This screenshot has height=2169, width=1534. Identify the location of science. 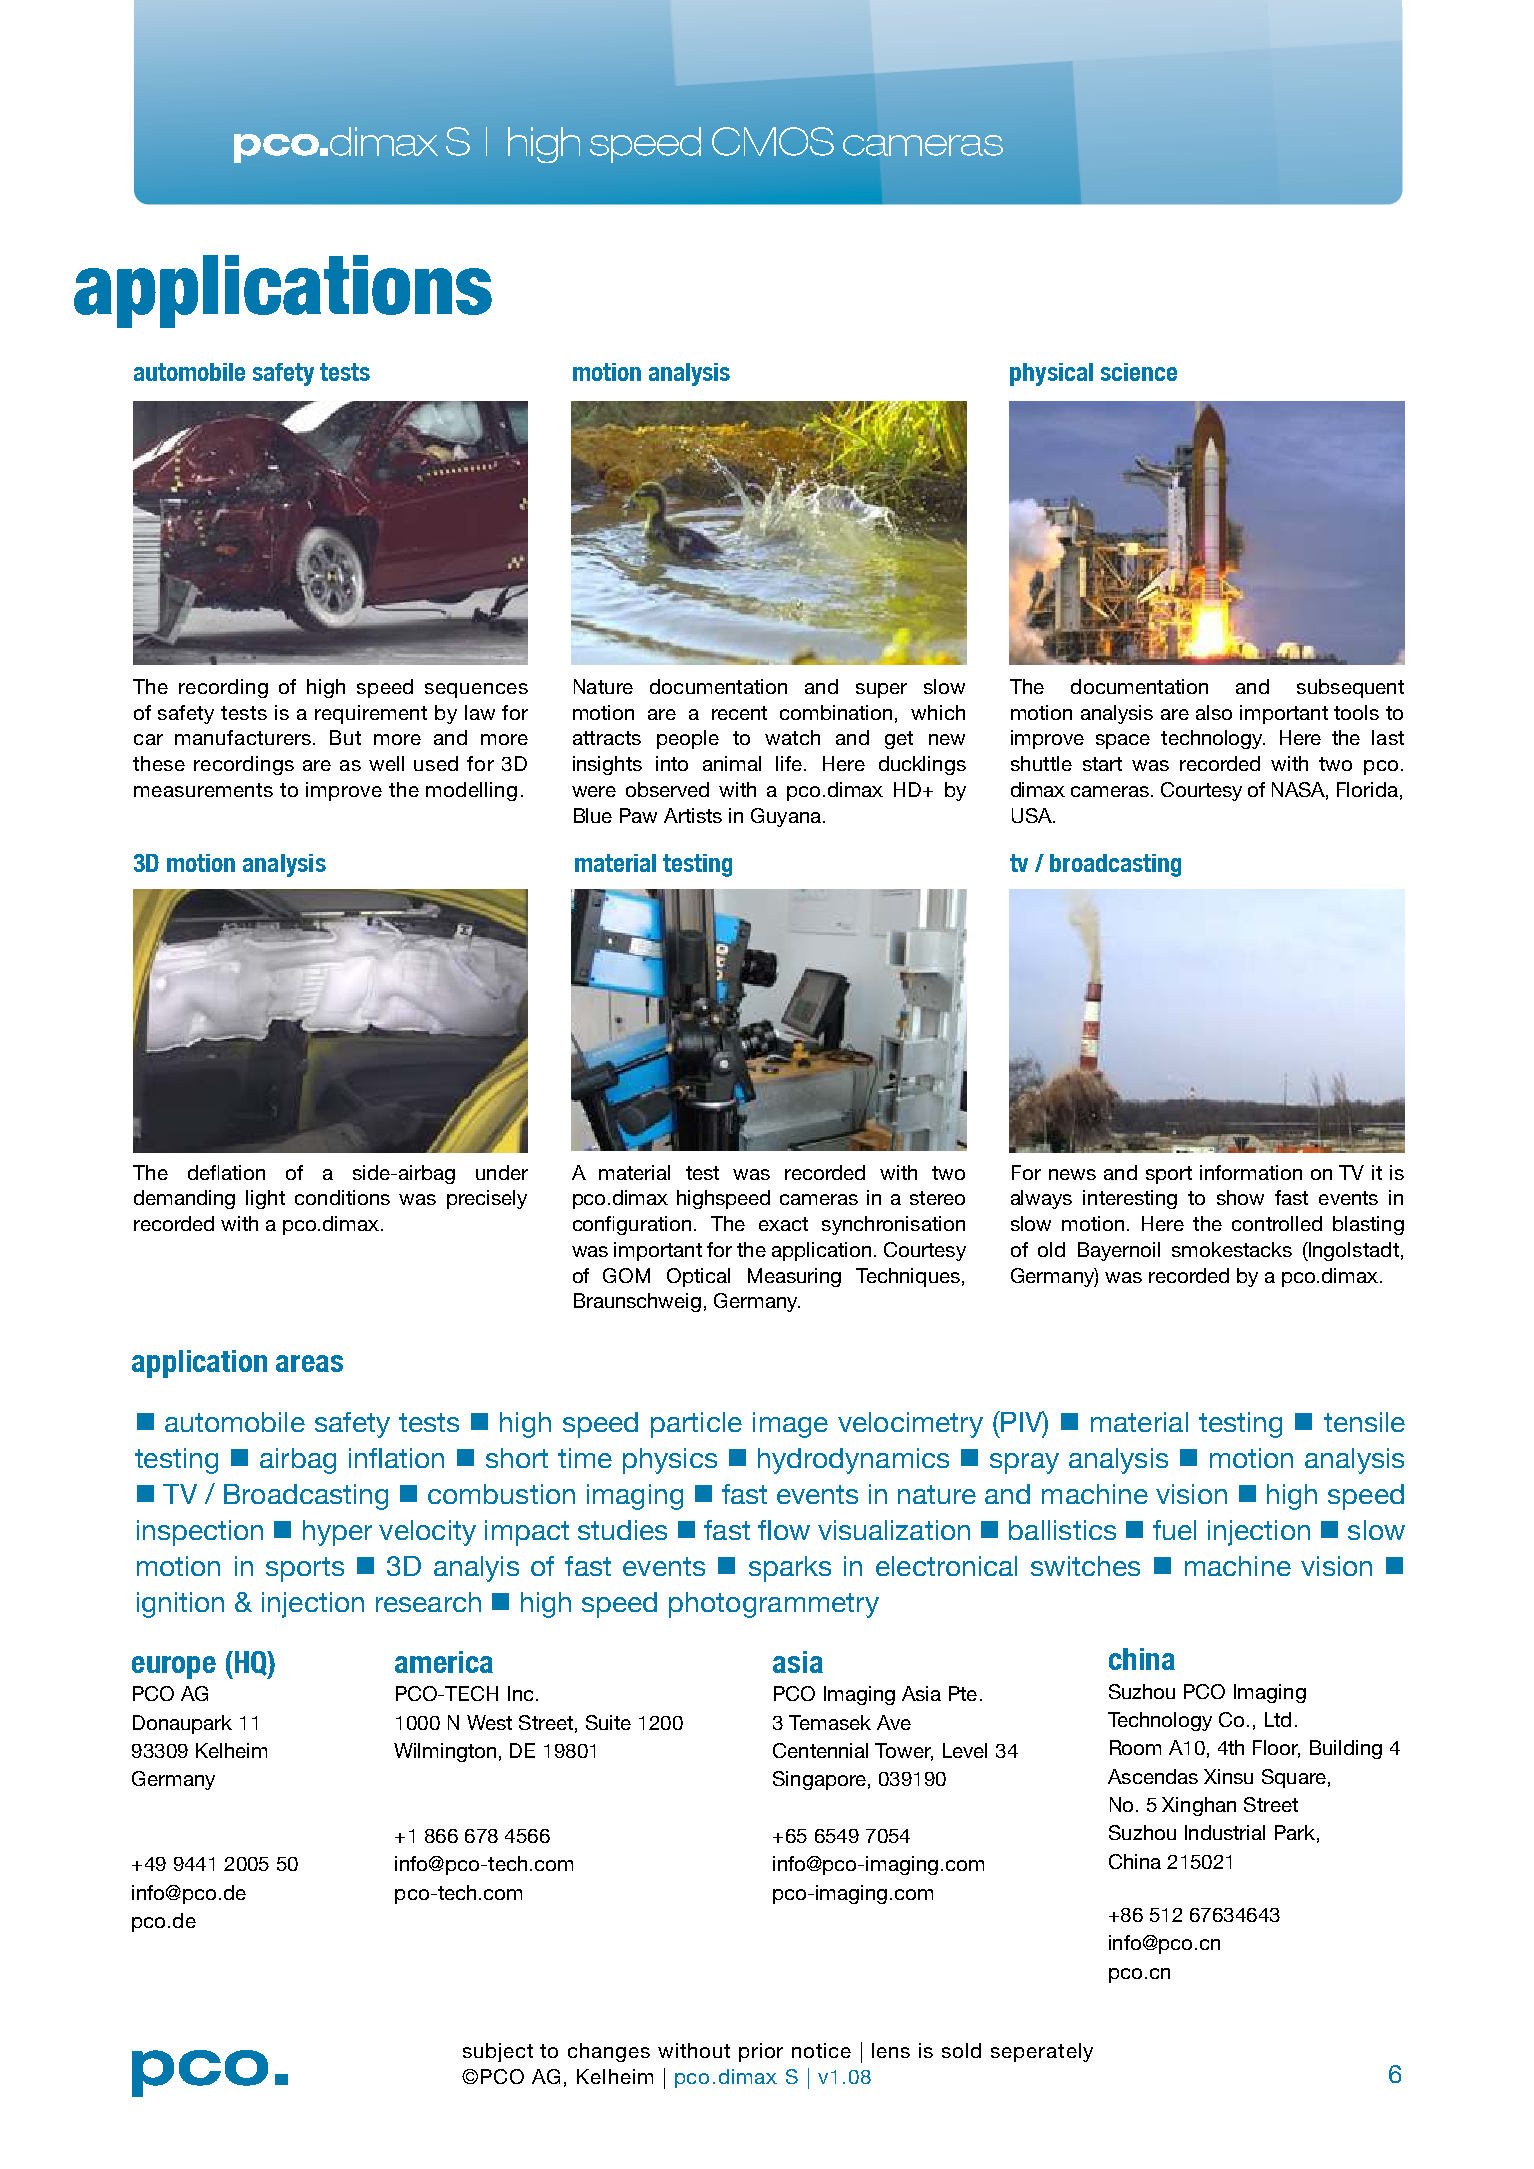
(1139, 372).
